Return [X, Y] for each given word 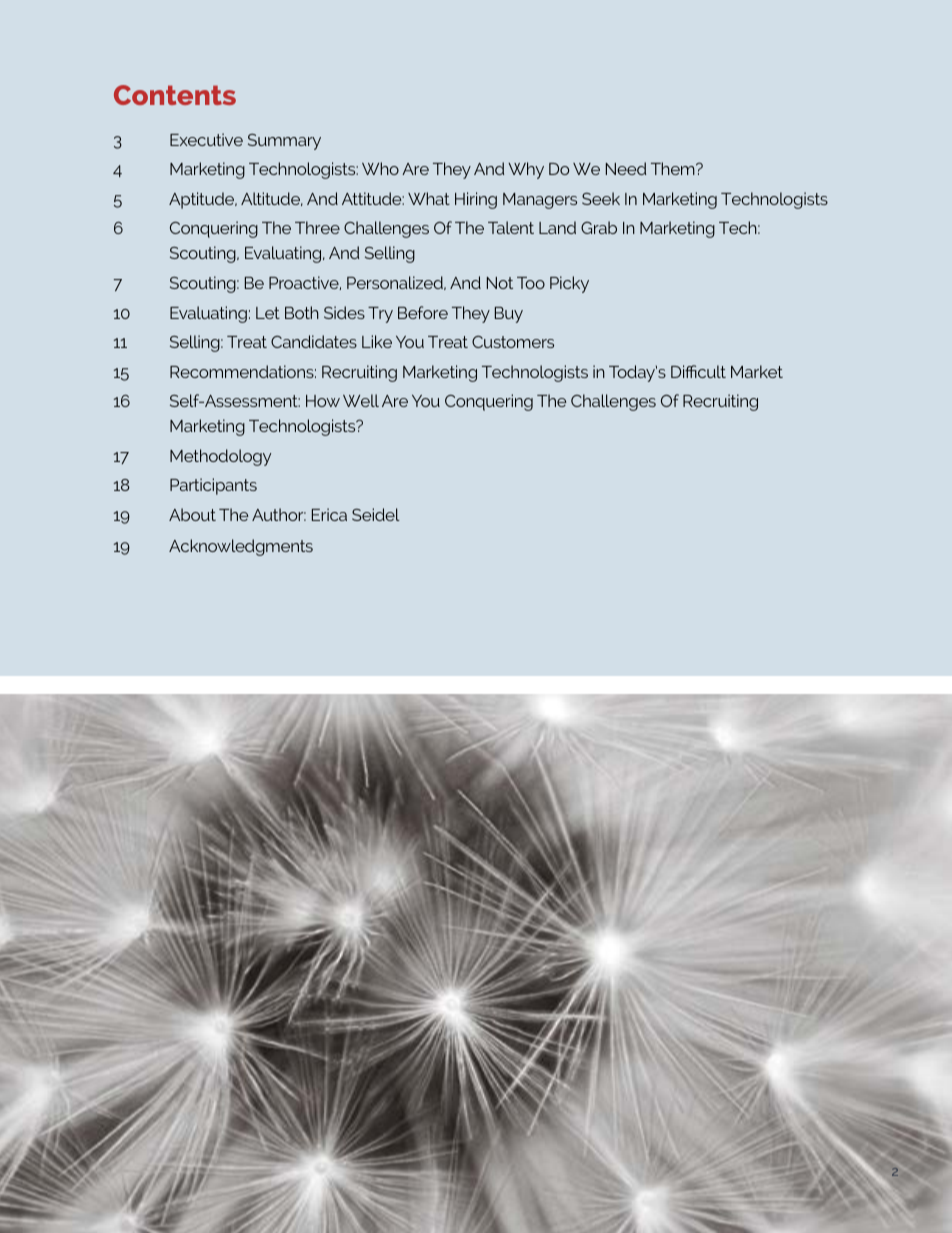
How [323, 401]
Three [317, 227]
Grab [599, 227]
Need [626, 168]
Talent [511, 227]
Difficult [698, 371]
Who [380, 168]
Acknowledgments [241, 547]
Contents [175, 95]
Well [361, 400]
